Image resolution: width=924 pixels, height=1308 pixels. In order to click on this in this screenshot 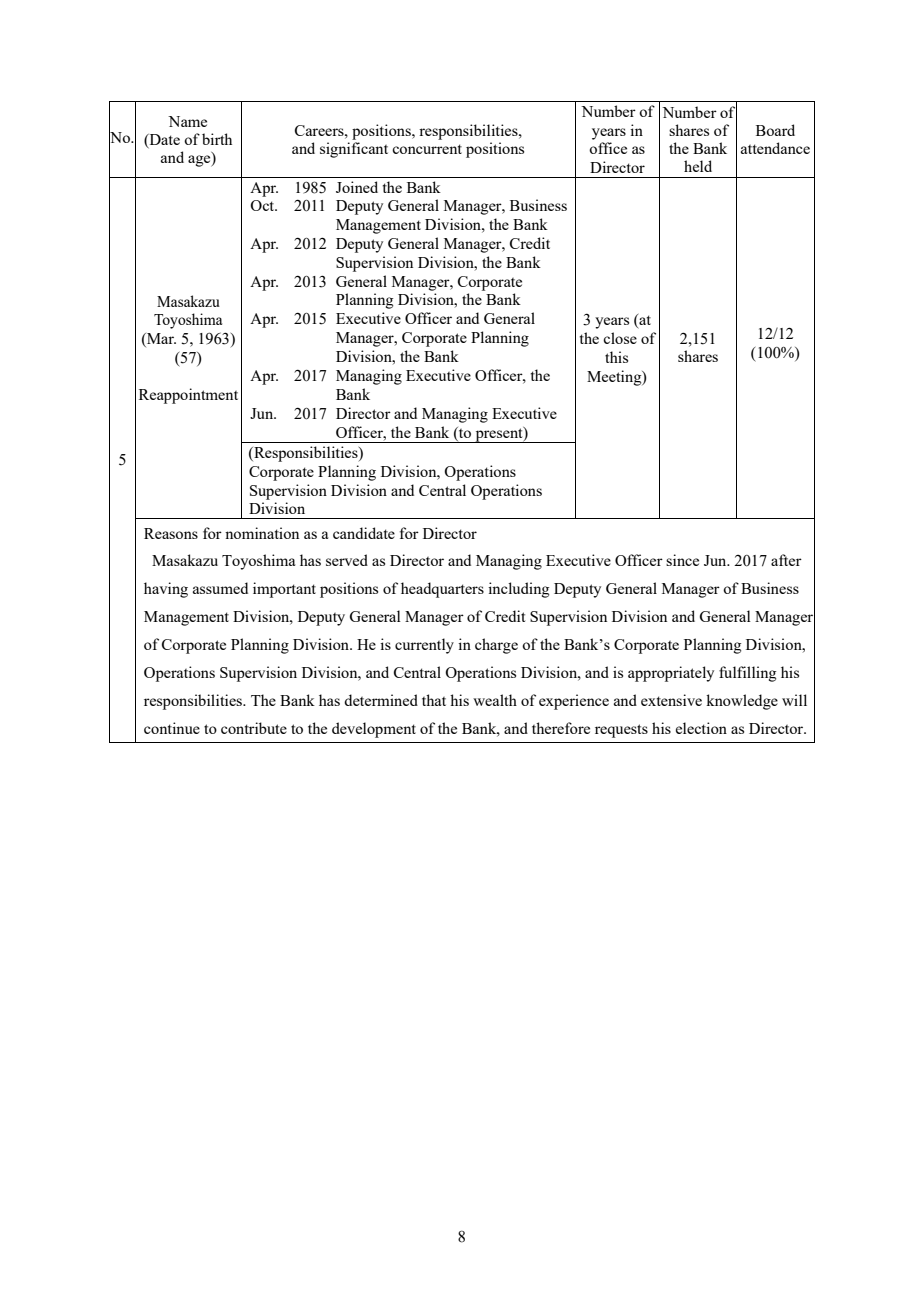, I will do `click(616, 357)`.
